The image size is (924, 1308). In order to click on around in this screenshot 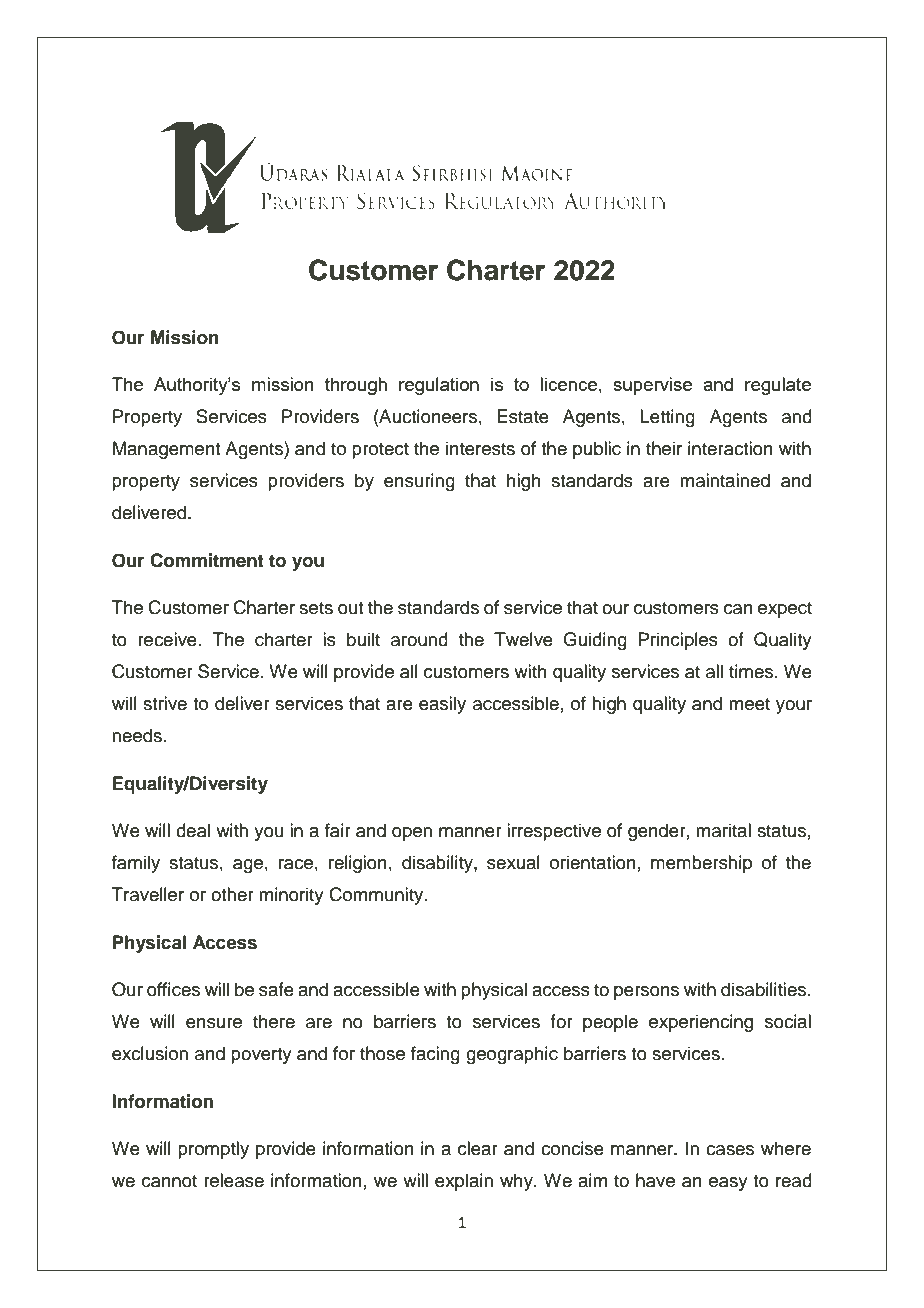, I will do `click(419, 639)`.
